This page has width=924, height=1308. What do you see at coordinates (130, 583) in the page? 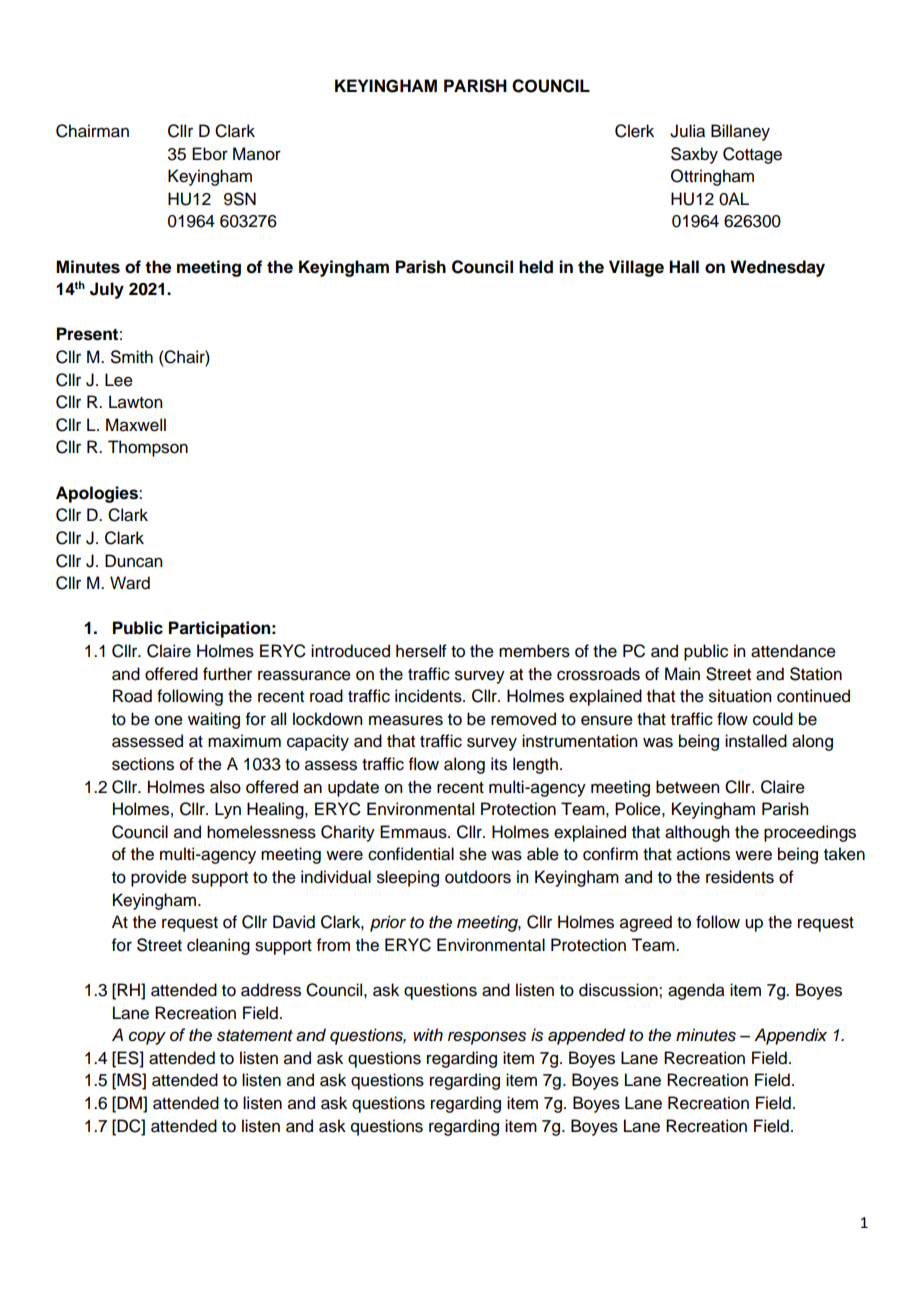
I see `Ward` at bounding box center [130, 583].
